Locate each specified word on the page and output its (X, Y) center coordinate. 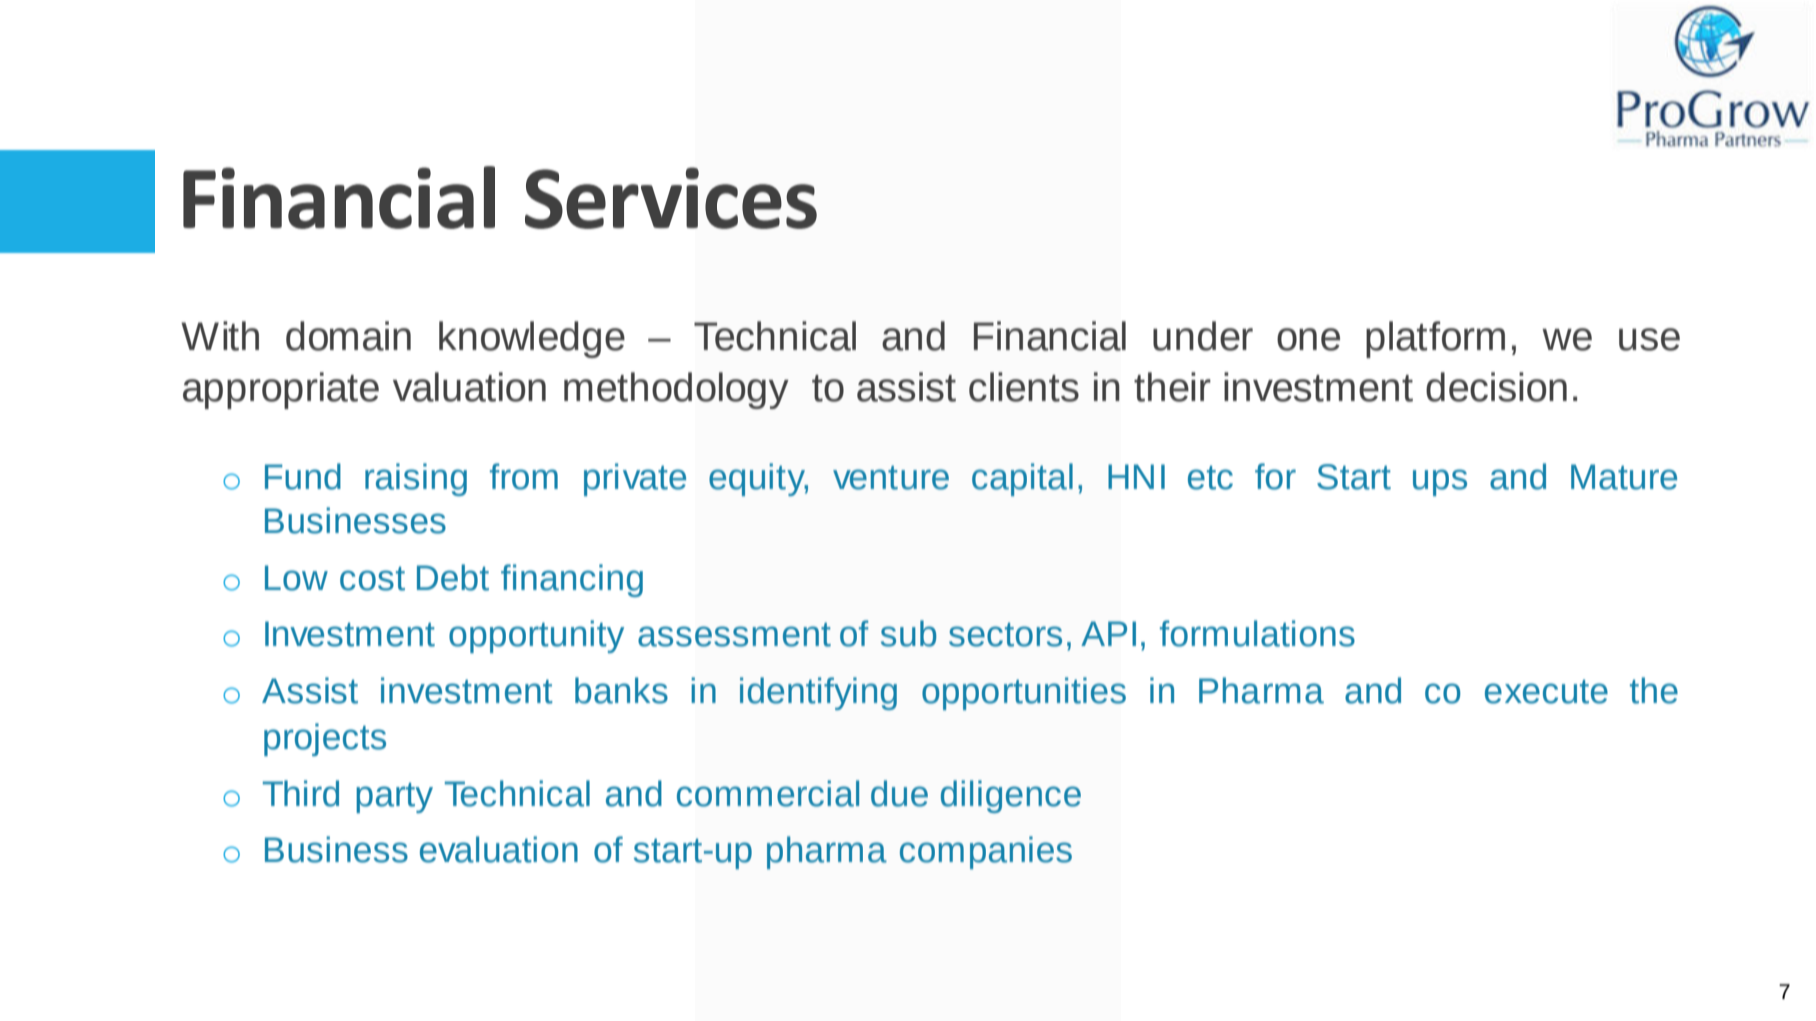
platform (1435, 339)
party (394, 798)
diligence (1011, 796)
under (1203, 336)
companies (986, 852)
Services (671, 198)
